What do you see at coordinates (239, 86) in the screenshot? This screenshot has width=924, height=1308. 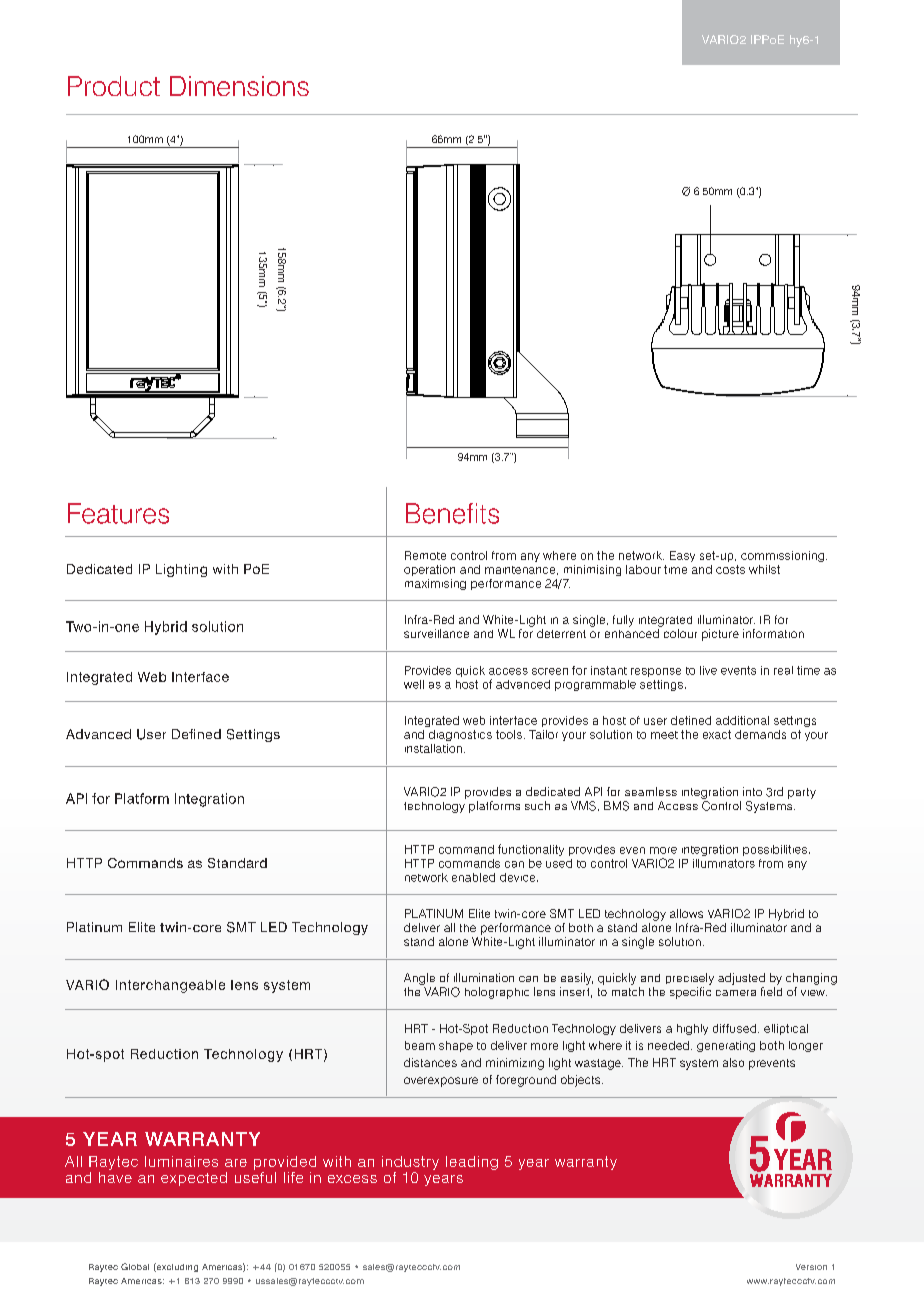 I see `Dimensions` at bounding box center [239, 86].
